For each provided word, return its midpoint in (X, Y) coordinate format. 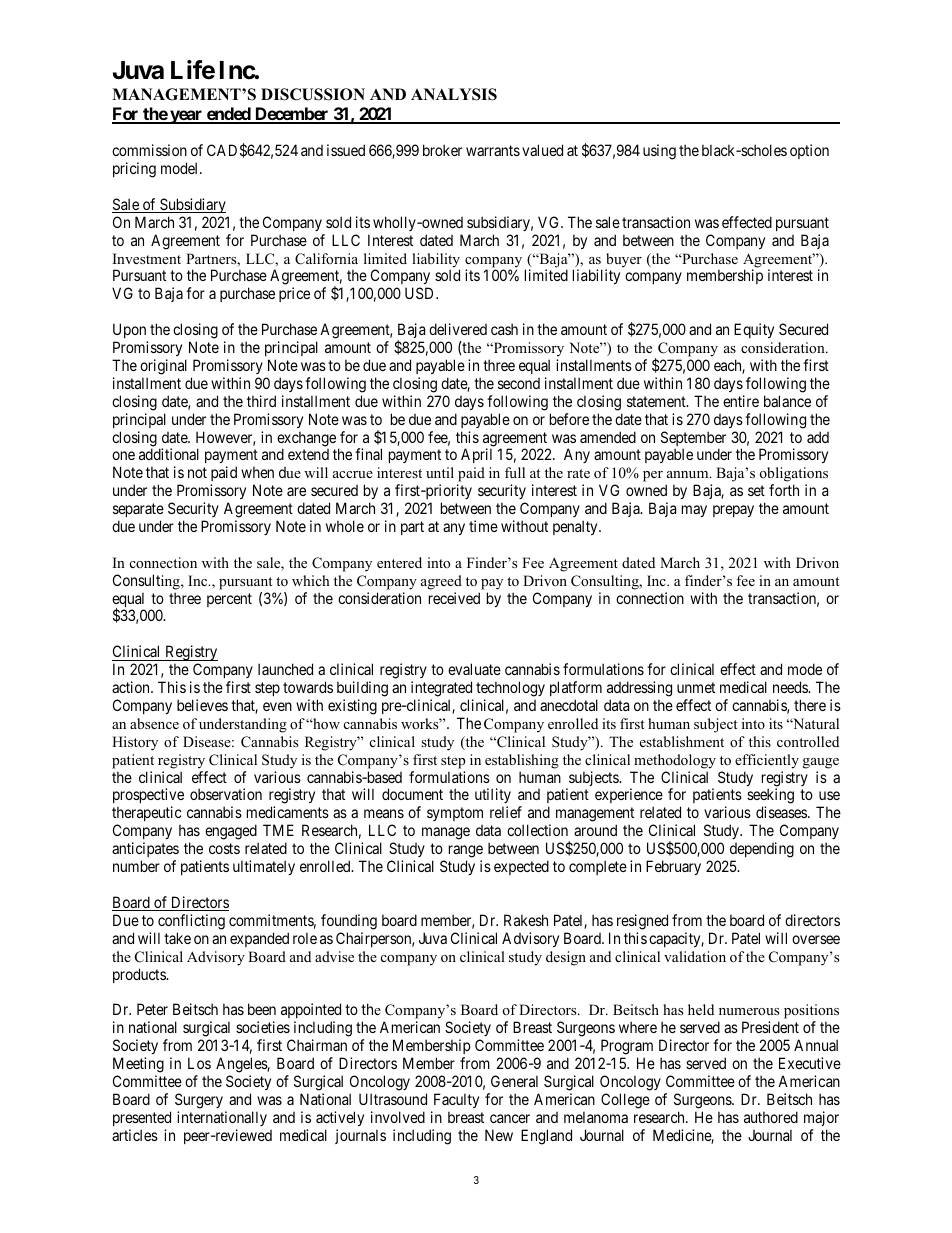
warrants (493, 150)
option (809, 151)
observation (226, 794)
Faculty (456, 1100)
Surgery (199, 1101)
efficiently (767, 761)
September (693, 440)
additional (169, 454)
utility (493, 797)
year (186, 117)
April (476, 455)
